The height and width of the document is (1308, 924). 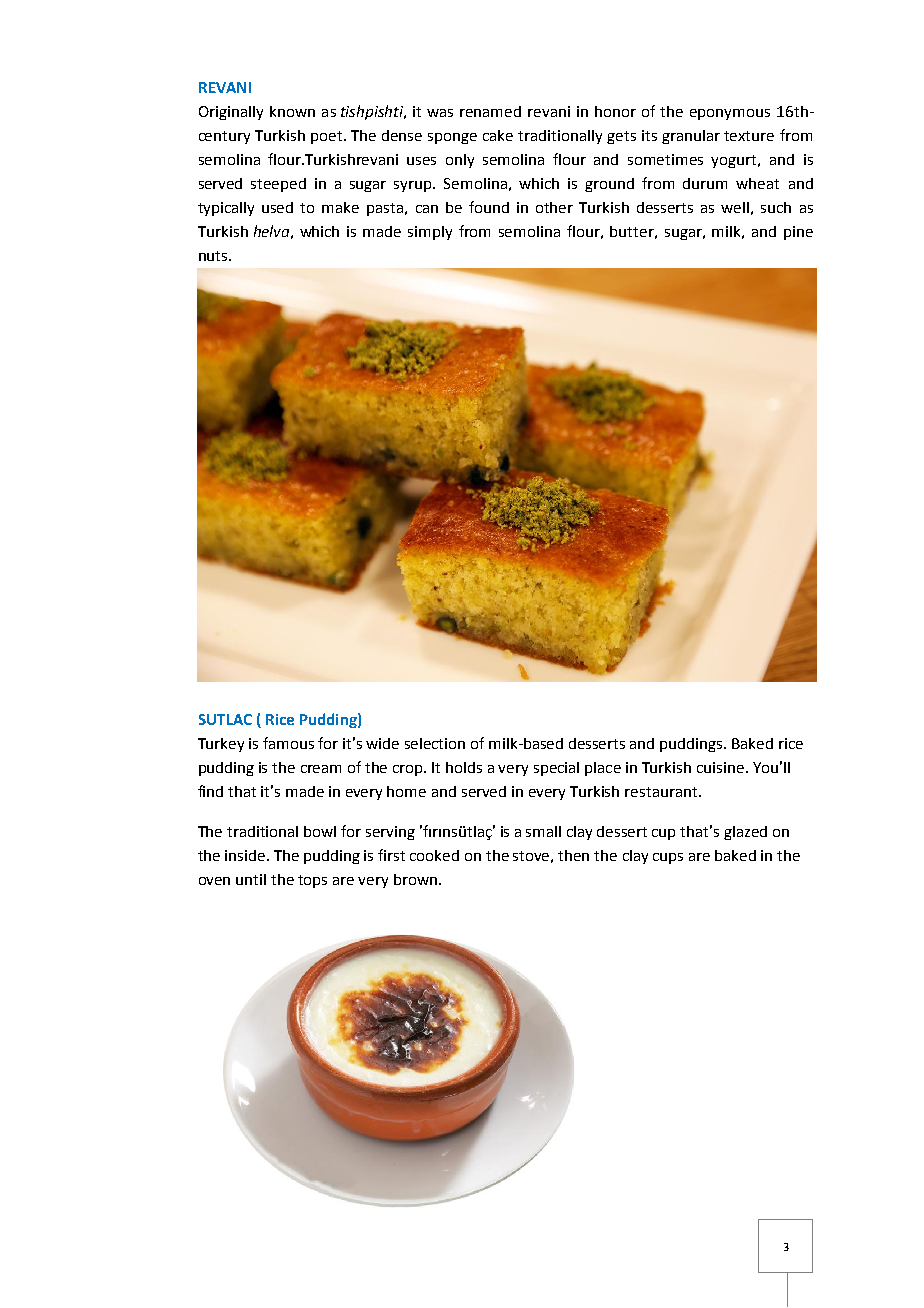 What do you see at coordinates (246, 855) in the document?
I see `inside` at bounding box center [246, 855].
